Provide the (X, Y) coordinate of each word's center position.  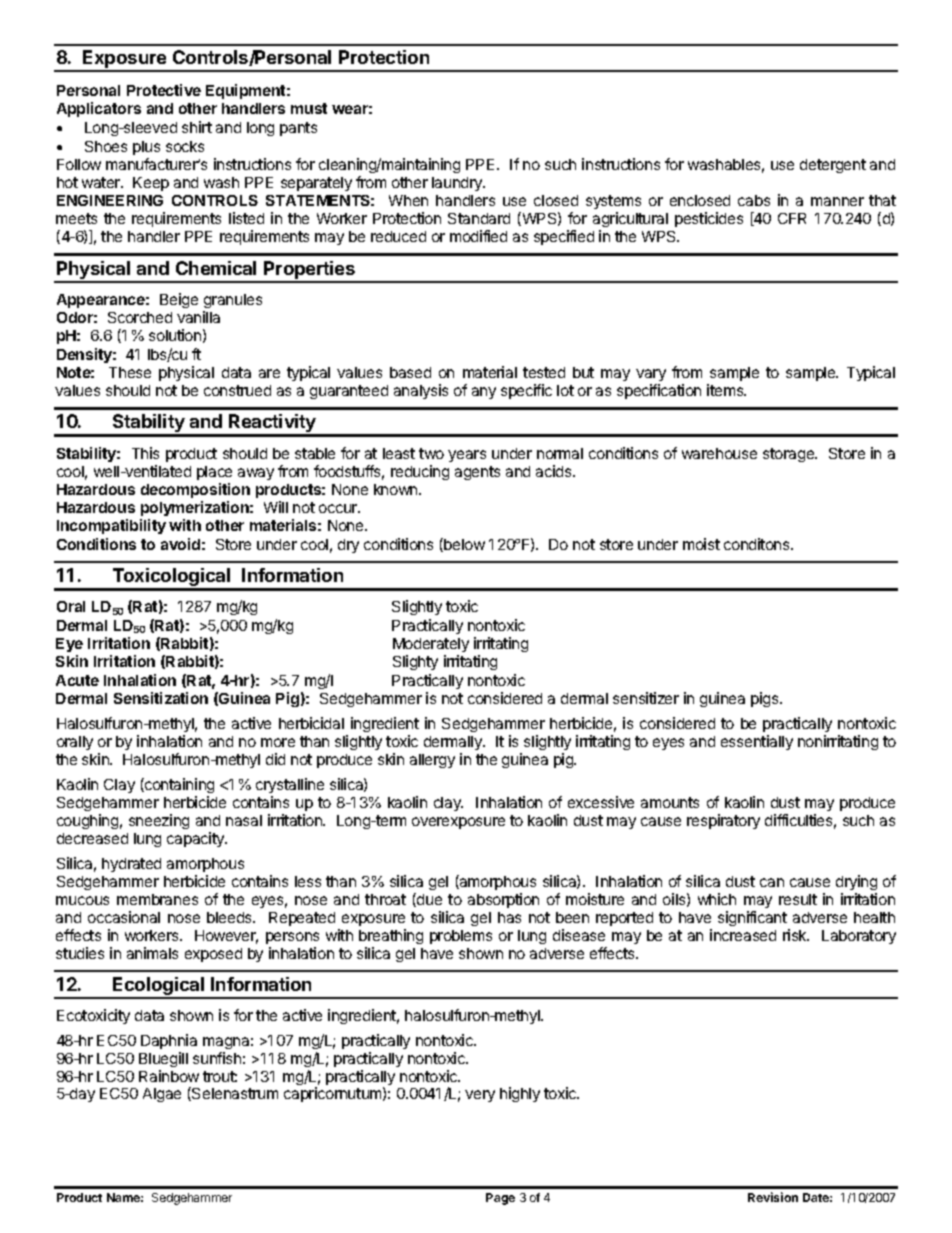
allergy (432, 761)
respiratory (723, 821)
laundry (458, 184)
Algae (162, 1095)
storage (790, 455)
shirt (197, 127)
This (145, 453)
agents (477, 473)
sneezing (159, 821)
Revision (773, 1197)
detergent (833, 166)
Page (500, 1199)
